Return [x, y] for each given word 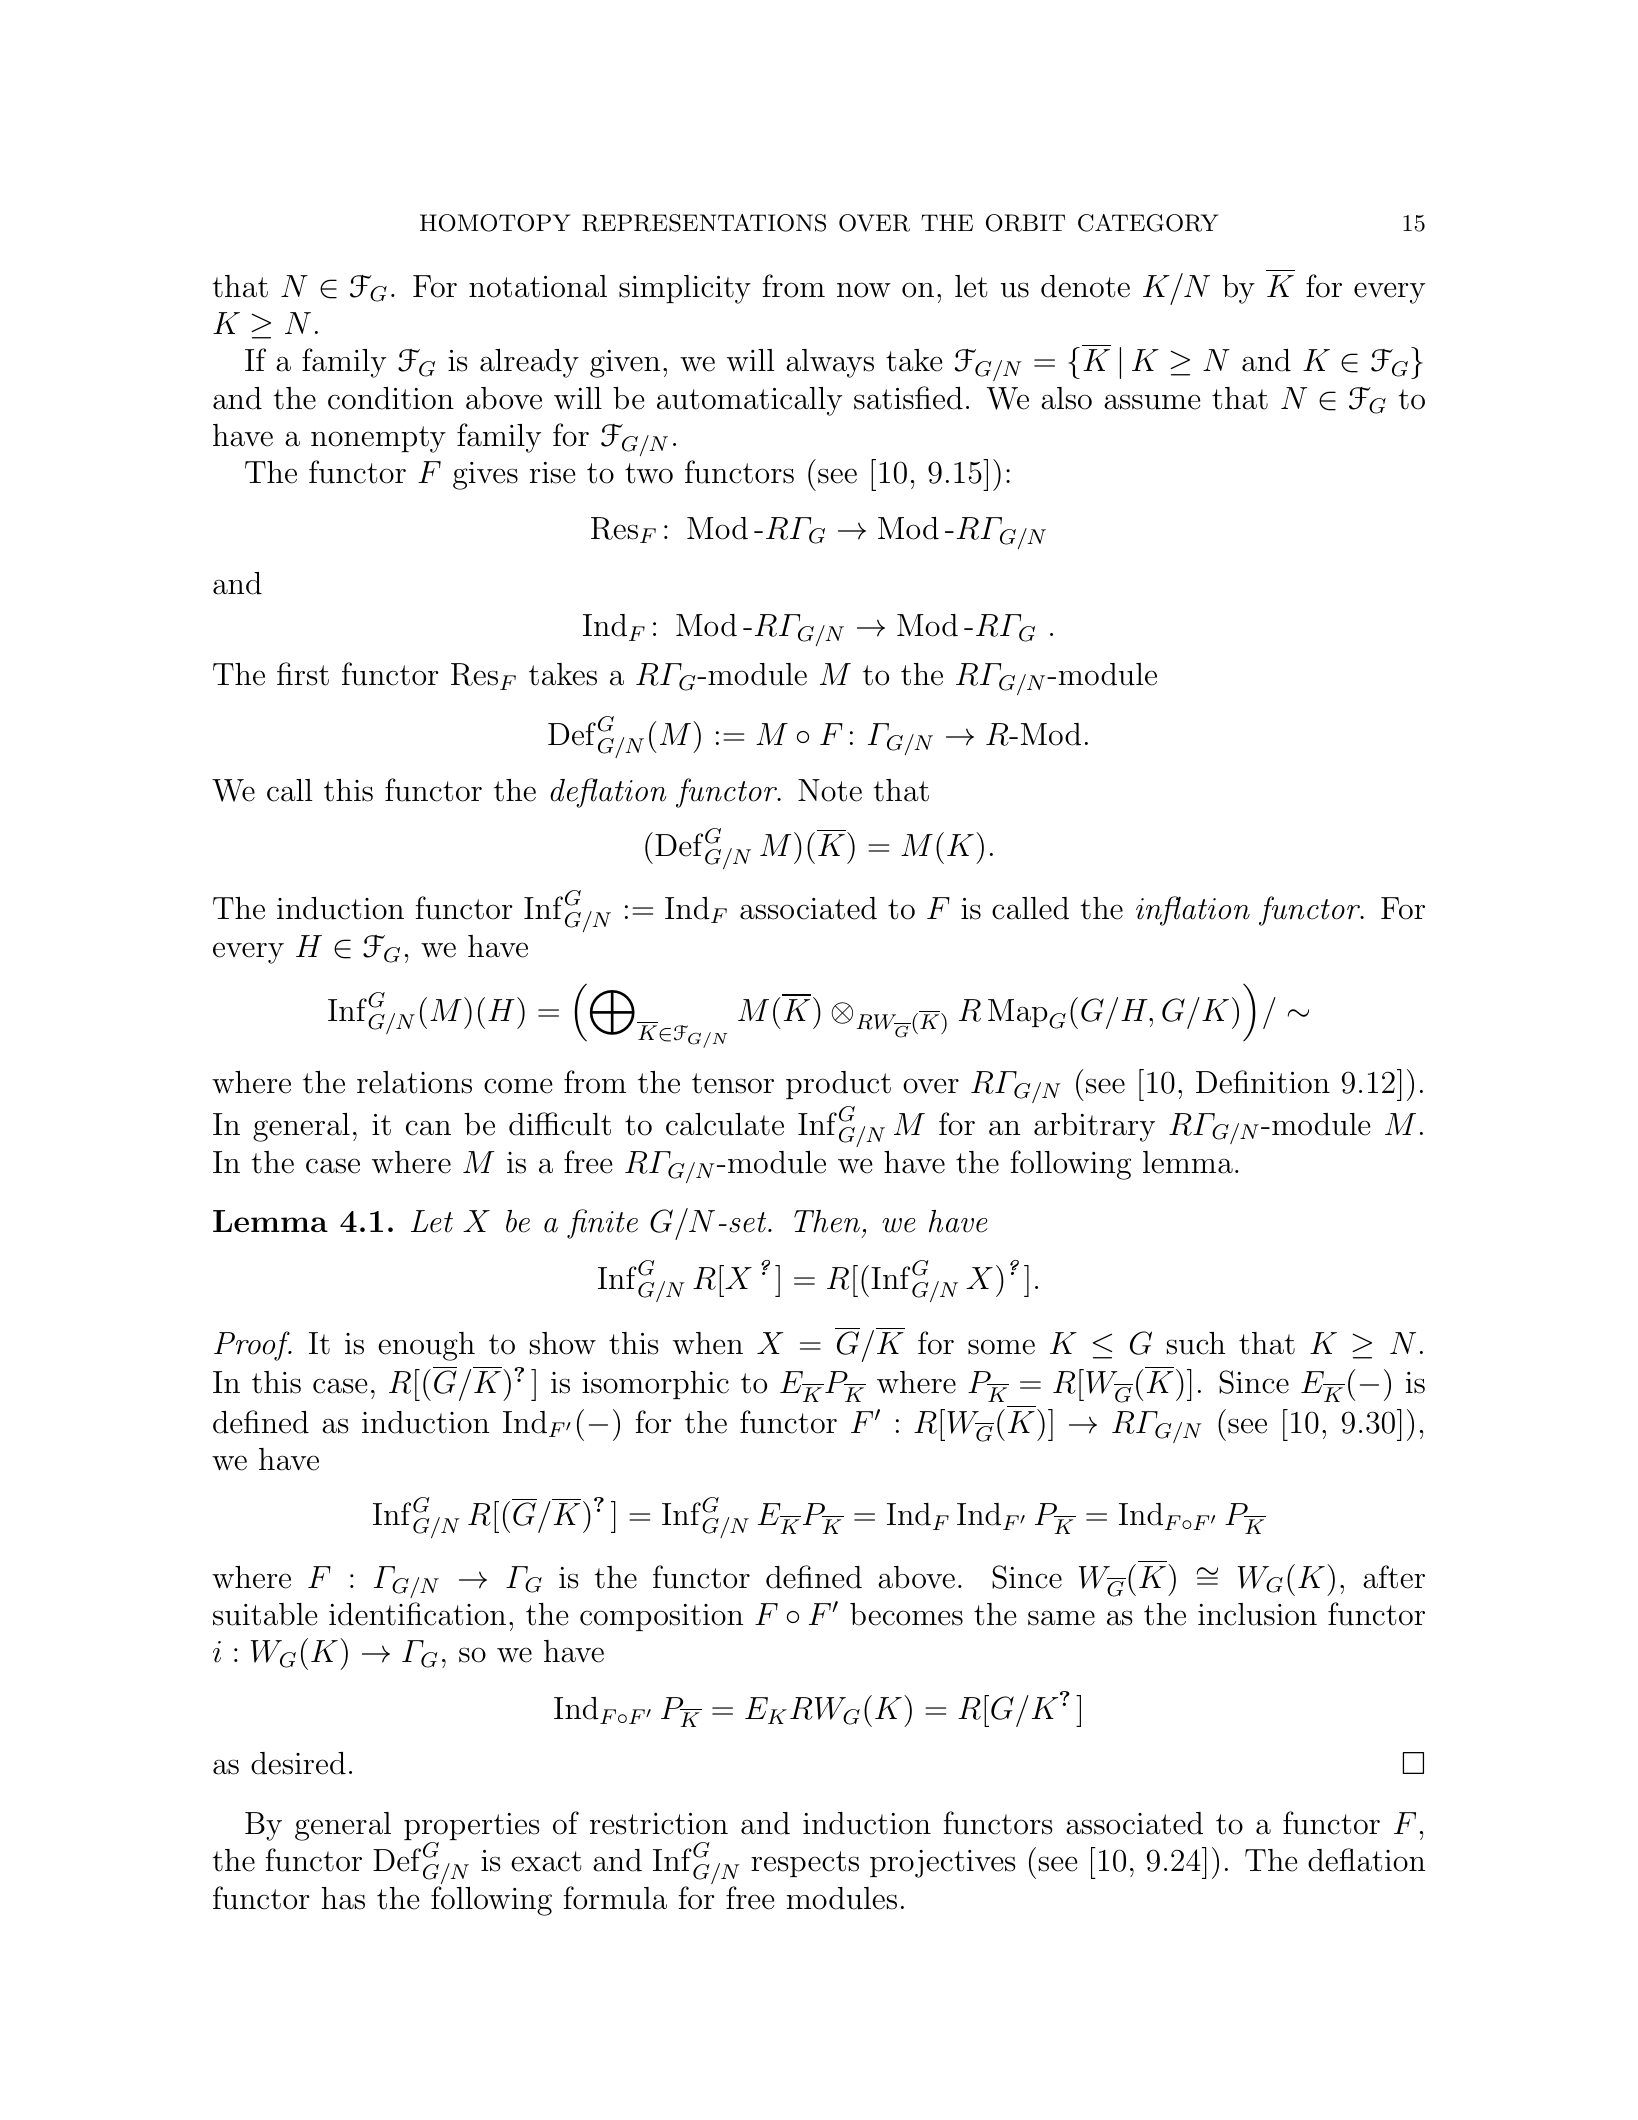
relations [414, 1082]
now [864, 290]
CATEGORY [1148, 223]
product [838, 1085]
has [343, 1898]
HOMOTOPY [495, 223]
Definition [1263, 1082]
